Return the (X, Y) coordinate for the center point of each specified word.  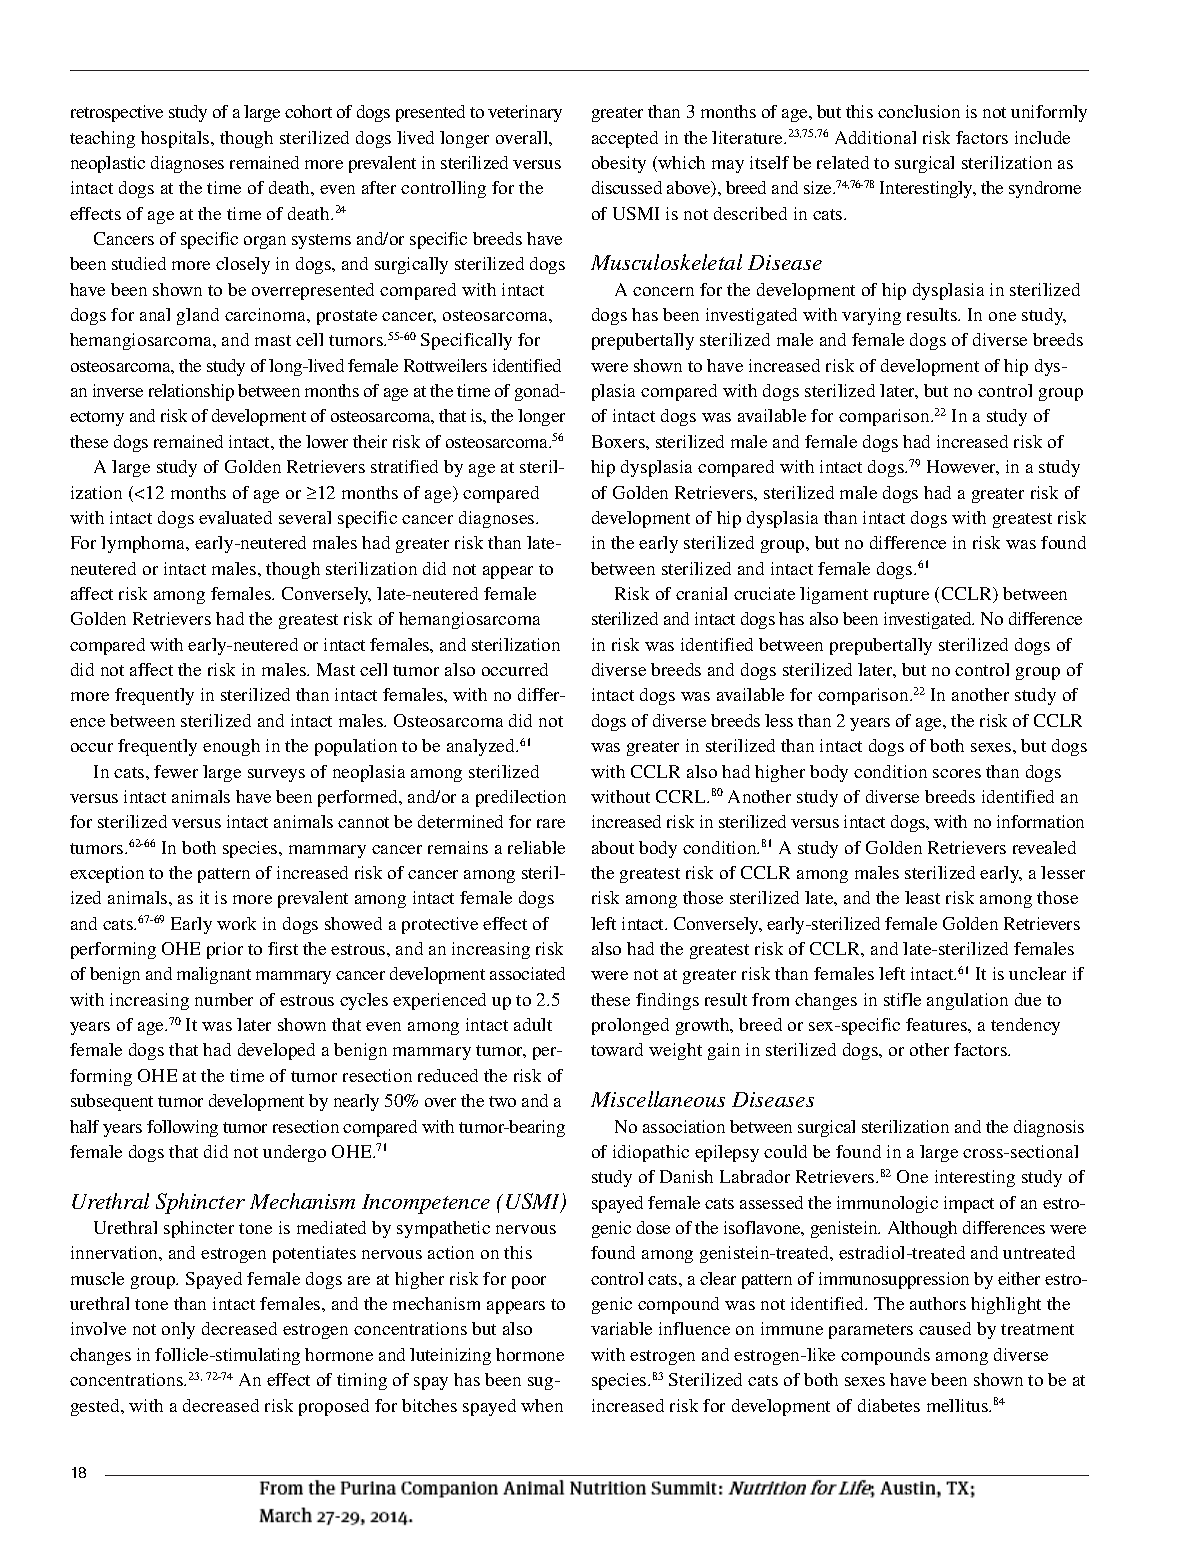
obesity (619, 164)
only (178, 1330)
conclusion (919, 111)
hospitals (176, 139)
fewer (176, 771)
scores (957, 773)
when (542, 1405)
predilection (521, 798)
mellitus (959, 1405)
